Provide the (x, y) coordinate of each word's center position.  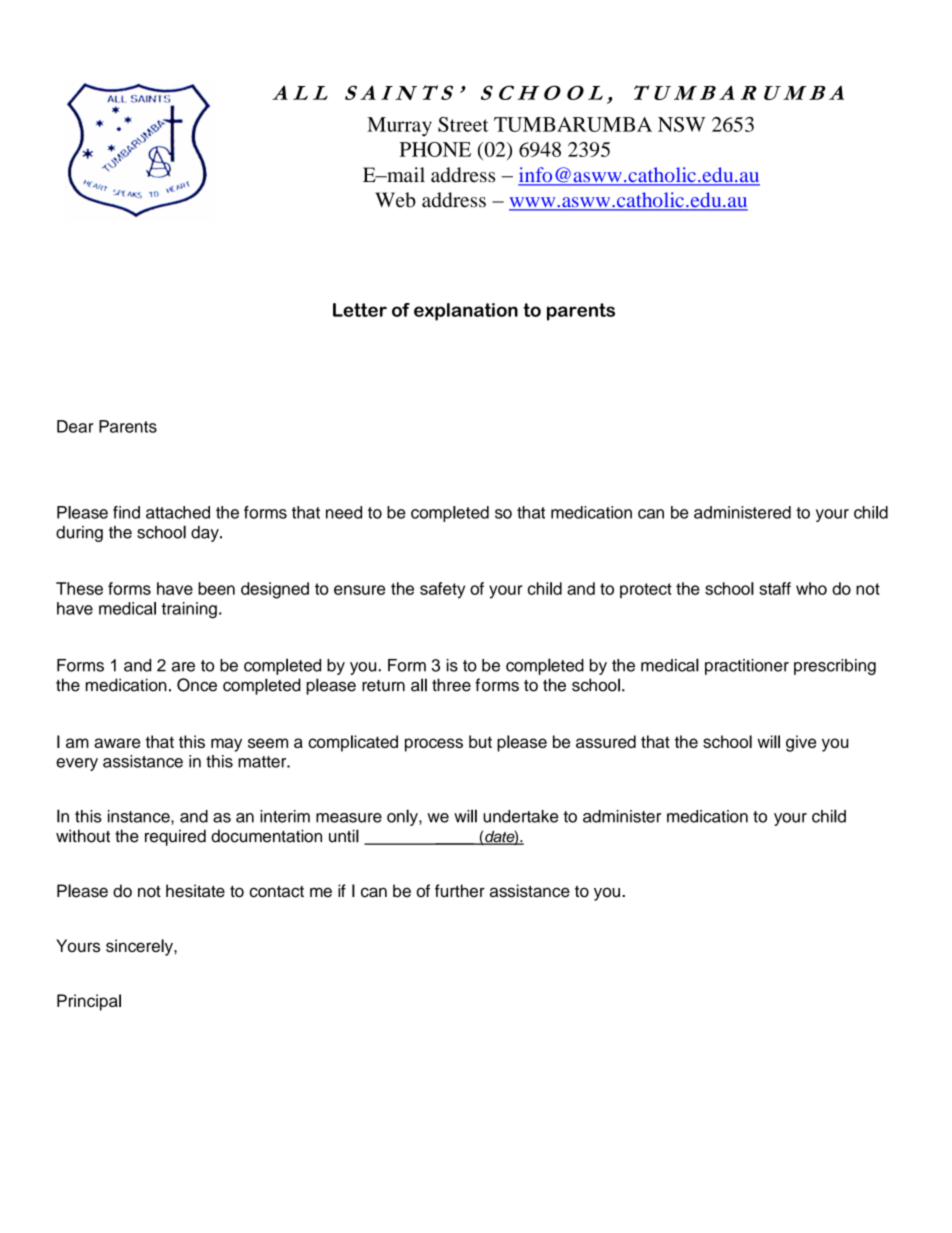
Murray (399, 127)
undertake (520, 816)
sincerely (140, 947)
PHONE (435, 149)
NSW (682, 124)
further (460, 891)
